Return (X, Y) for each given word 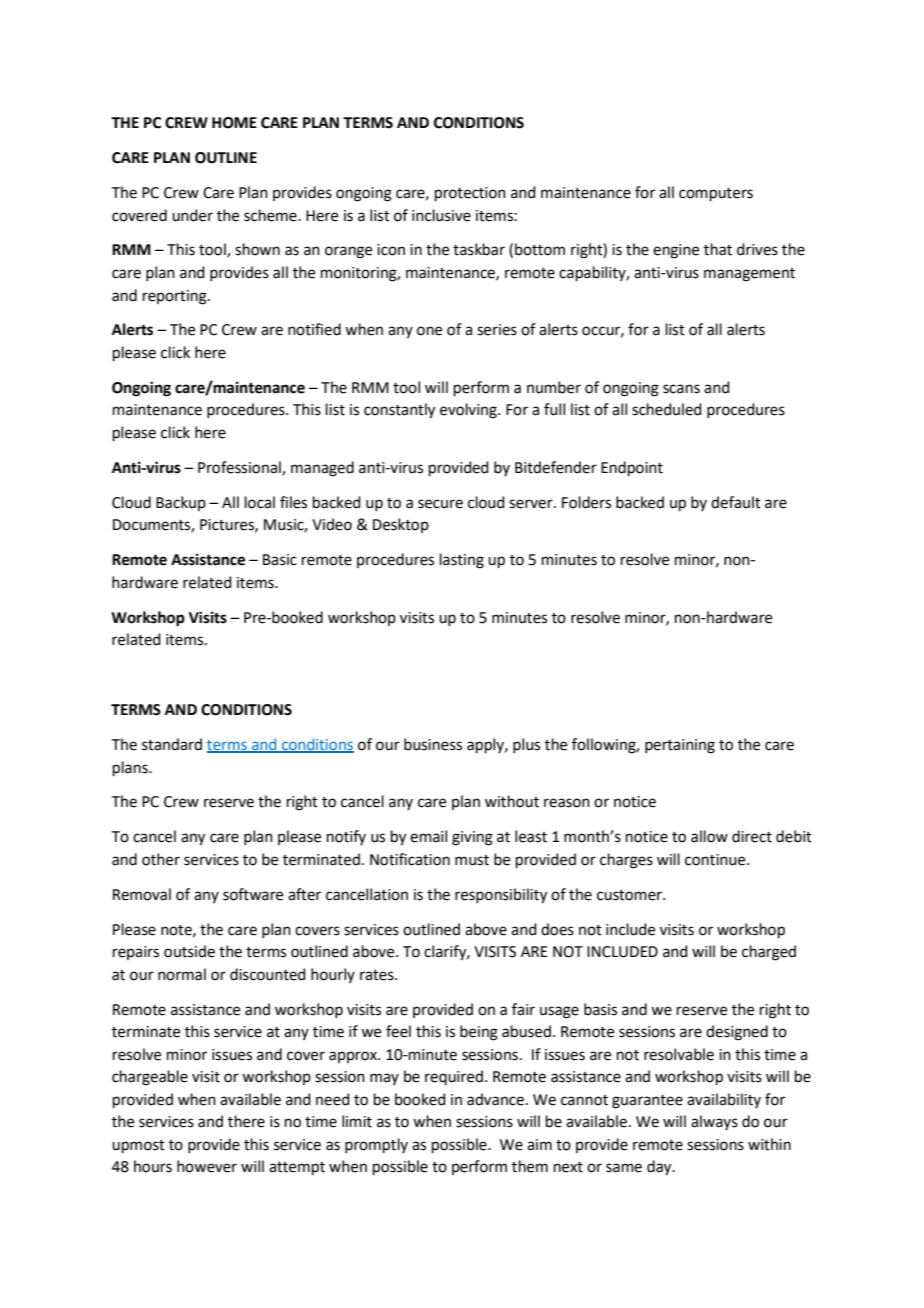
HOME (234, 123)
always (714, 1122)
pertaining (680, 746)
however (207, 1166)
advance (495, 1099)
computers (716, 194)
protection (470, 194)
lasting (462, 561)
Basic (280, 560)
